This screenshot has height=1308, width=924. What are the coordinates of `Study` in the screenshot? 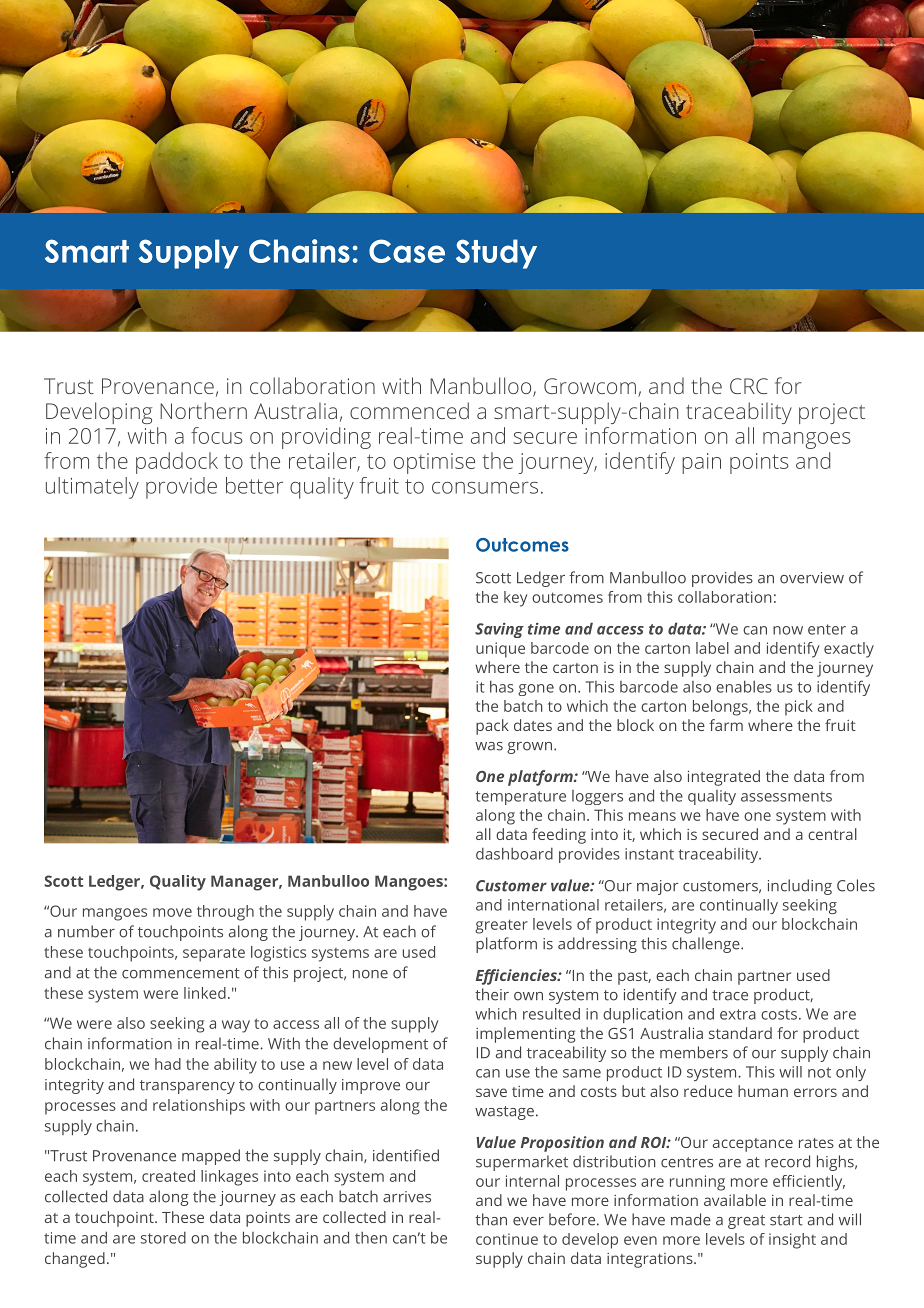 It's located at (496, 254).
